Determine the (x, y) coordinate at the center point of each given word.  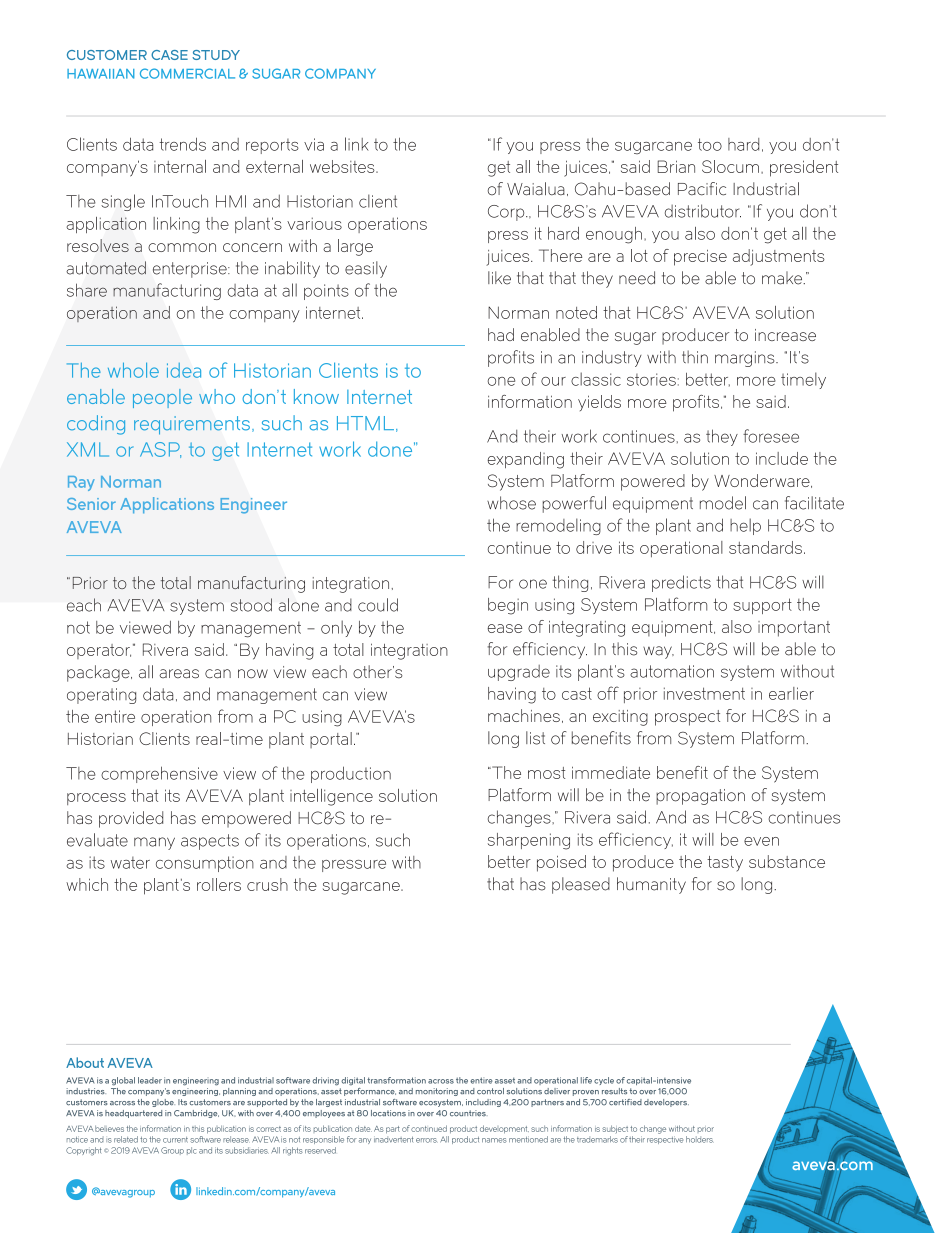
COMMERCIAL (187, 73)
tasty (725, 864)
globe (163, 1103)
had (501, 334)
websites (343, 166)
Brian (676, 166)
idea (184, 370)
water (130, 863)
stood (251, 605)
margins (746, 359)
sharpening (529, 841)
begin (508, 606)
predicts (681, 583)
